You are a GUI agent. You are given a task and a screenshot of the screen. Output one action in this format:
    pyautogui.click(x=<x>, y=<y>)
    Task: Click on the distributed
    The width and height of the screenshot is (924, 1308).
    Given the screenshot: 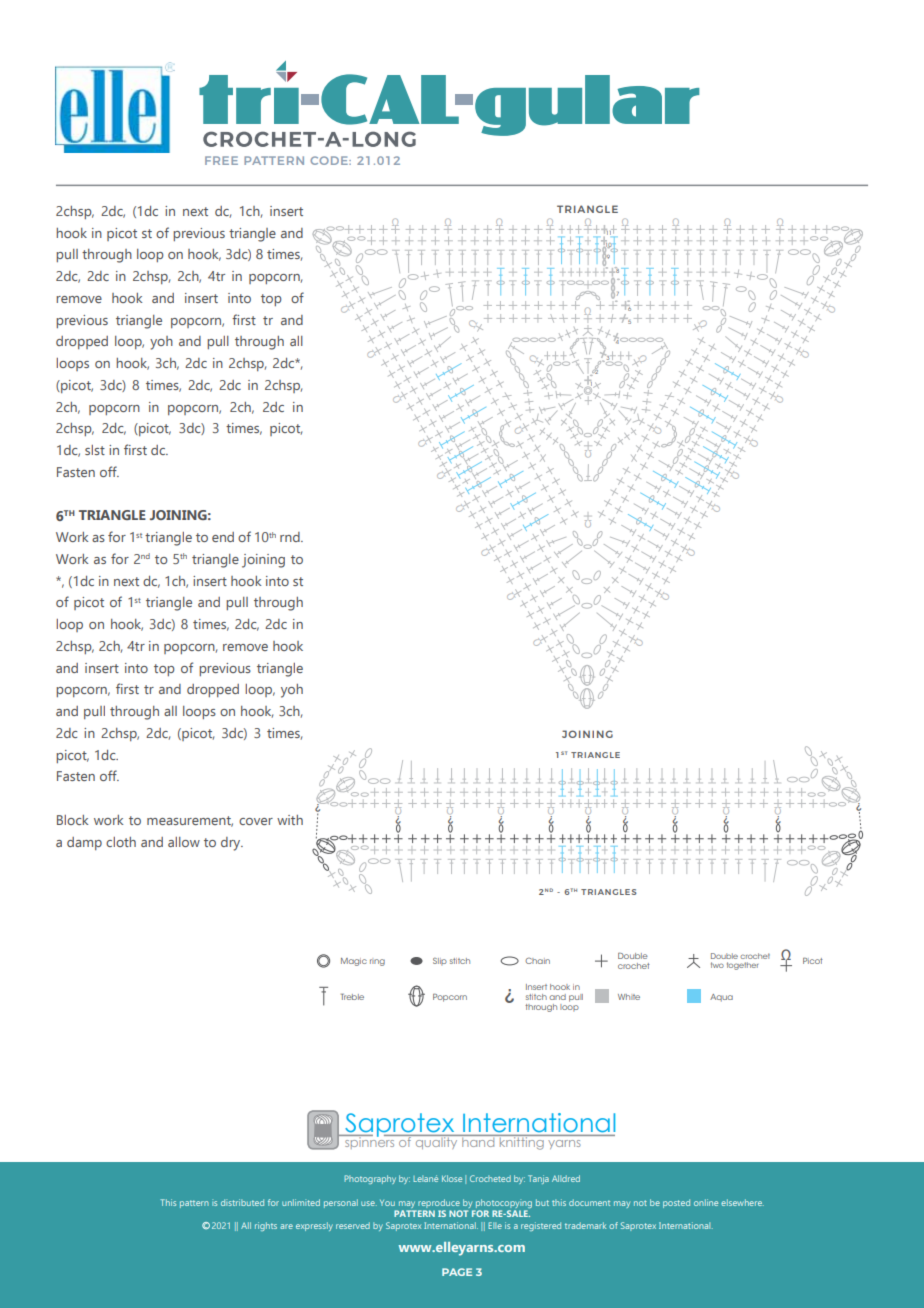 What is the action you would take?
    pyautogui.click(x=242, y=1202)
